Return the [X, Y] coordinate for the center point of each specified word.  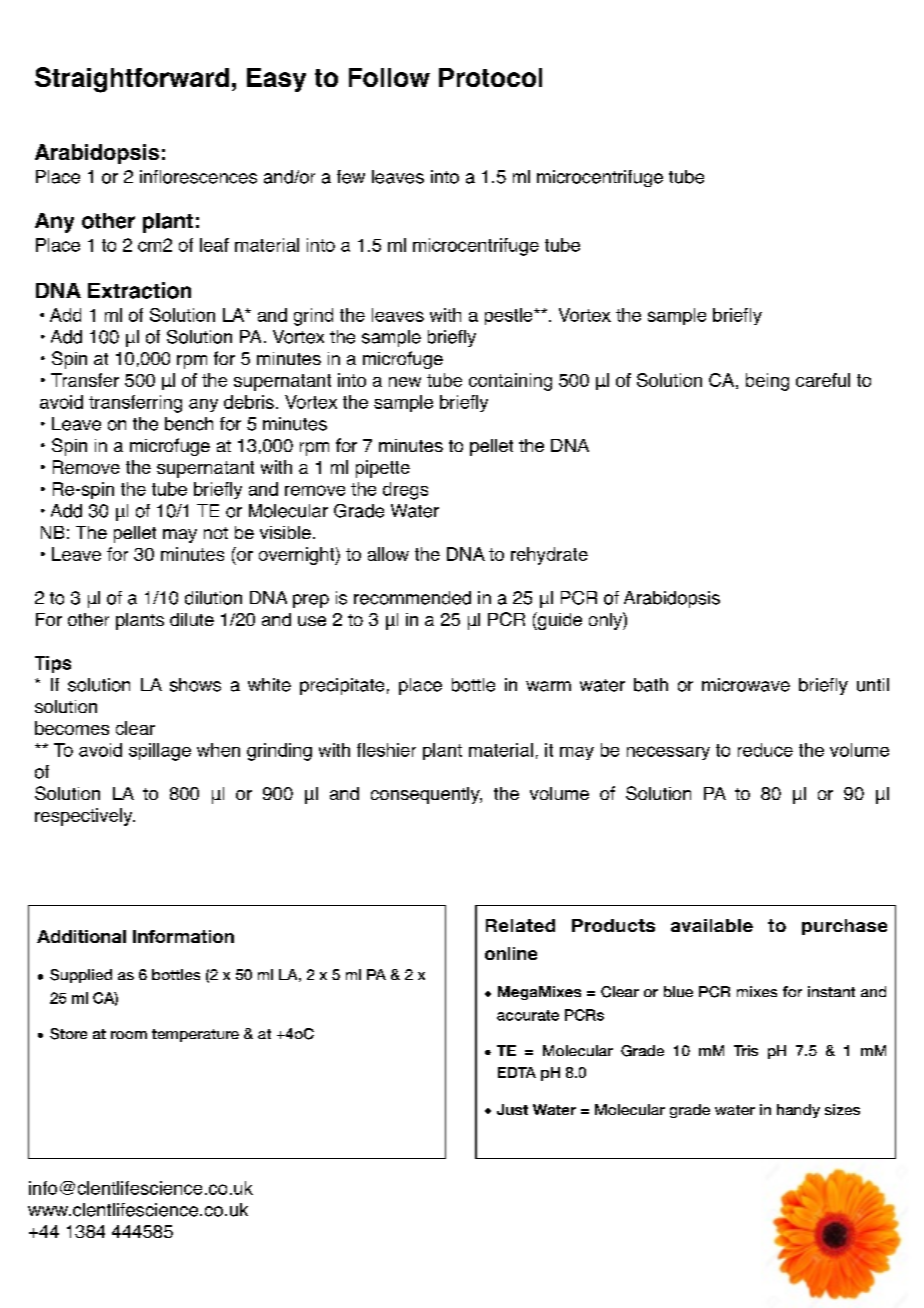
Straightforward [132, 80]
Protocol [490, 77]
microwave [746, 685]
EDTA [517, 1072]
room [129, 1035]
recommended [412, 598]
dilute [192, 619]
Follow [389, 77]
